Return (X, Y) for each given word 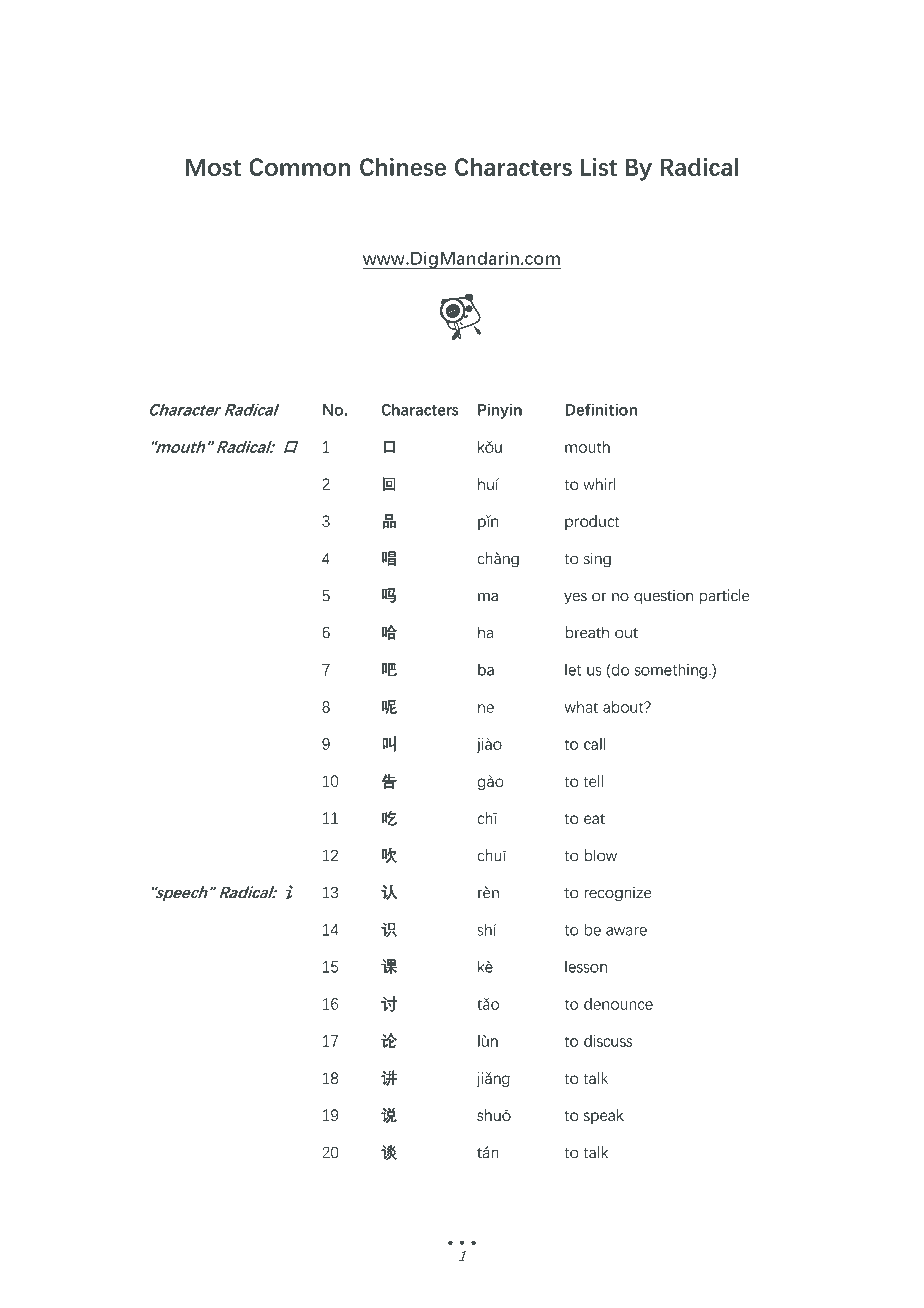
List (599, 167)
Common (299, 167)
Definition (601, 409)
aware (626, 931)
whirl (599, 484)
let (573, 670)
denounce (618, 1004)
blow (600, 855)
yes (575, 599)
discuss (608, 1041)
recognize (618, 894)
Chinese (403, 167)
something (671, 671)
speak (604, 1116)
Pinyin (500, 411)
